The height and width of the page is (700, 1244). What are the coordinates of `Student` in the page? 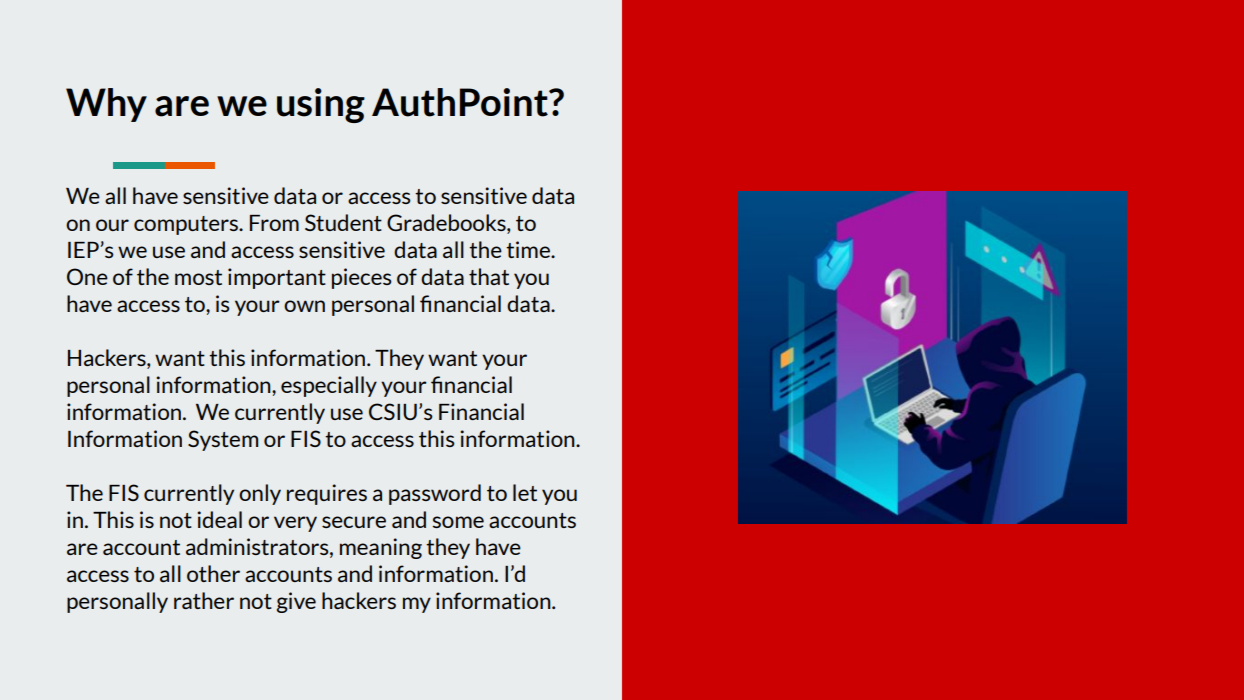 It's located at (343, 222).
